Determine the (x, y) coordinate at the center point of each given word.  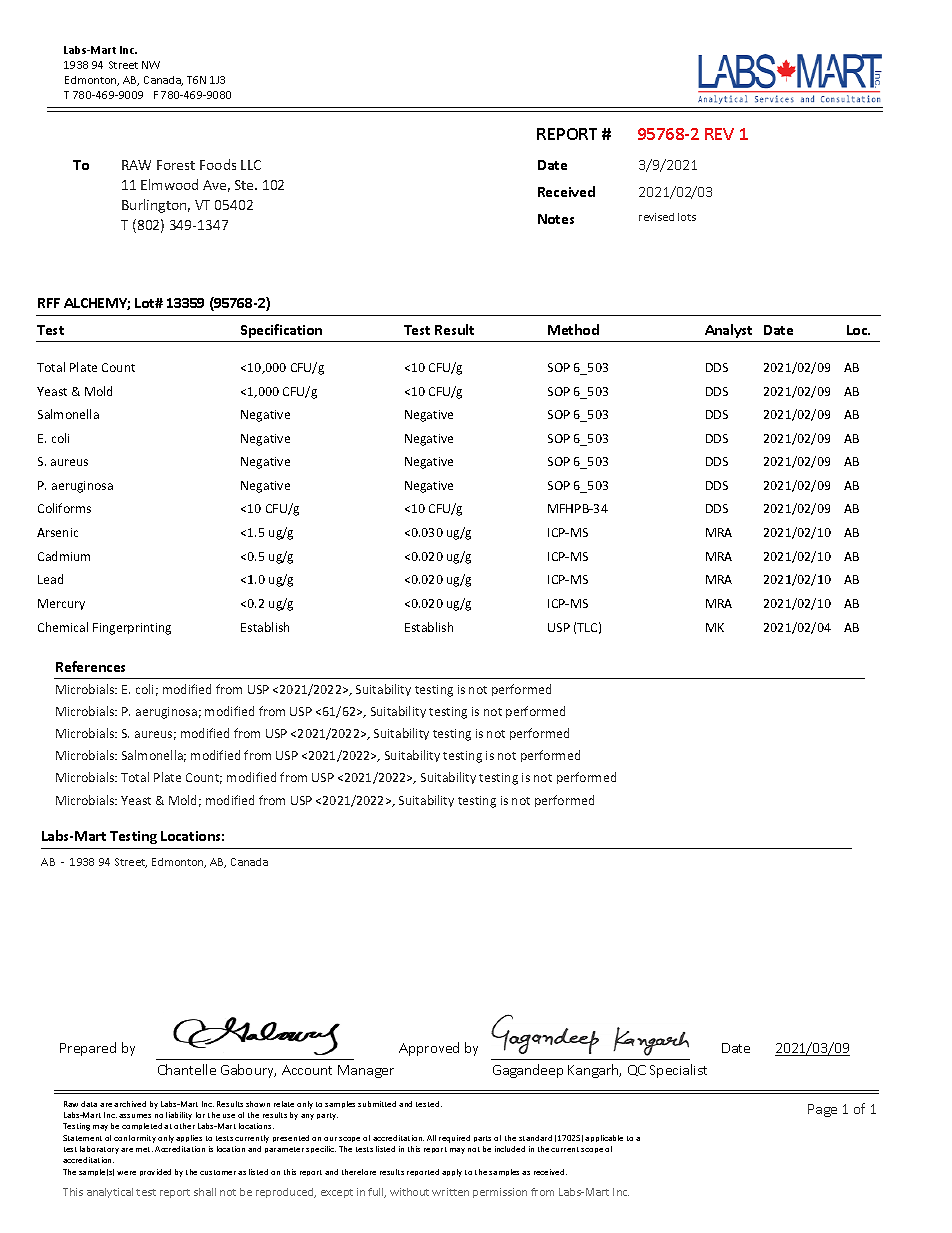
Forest (176, 165)
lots (687, 217)
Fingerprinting (132, 629)
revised (656, 217)
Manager (366, 1071)
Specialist (678, 1071)
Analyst (728, 331)
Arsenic (57, 532)
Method (573, 329)
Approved (429, 1049)
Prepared (88, 1049)
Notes (556, 219)
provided (155, 1172)
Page (822, 1110)
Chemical (63, 627)
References (90, 666)
